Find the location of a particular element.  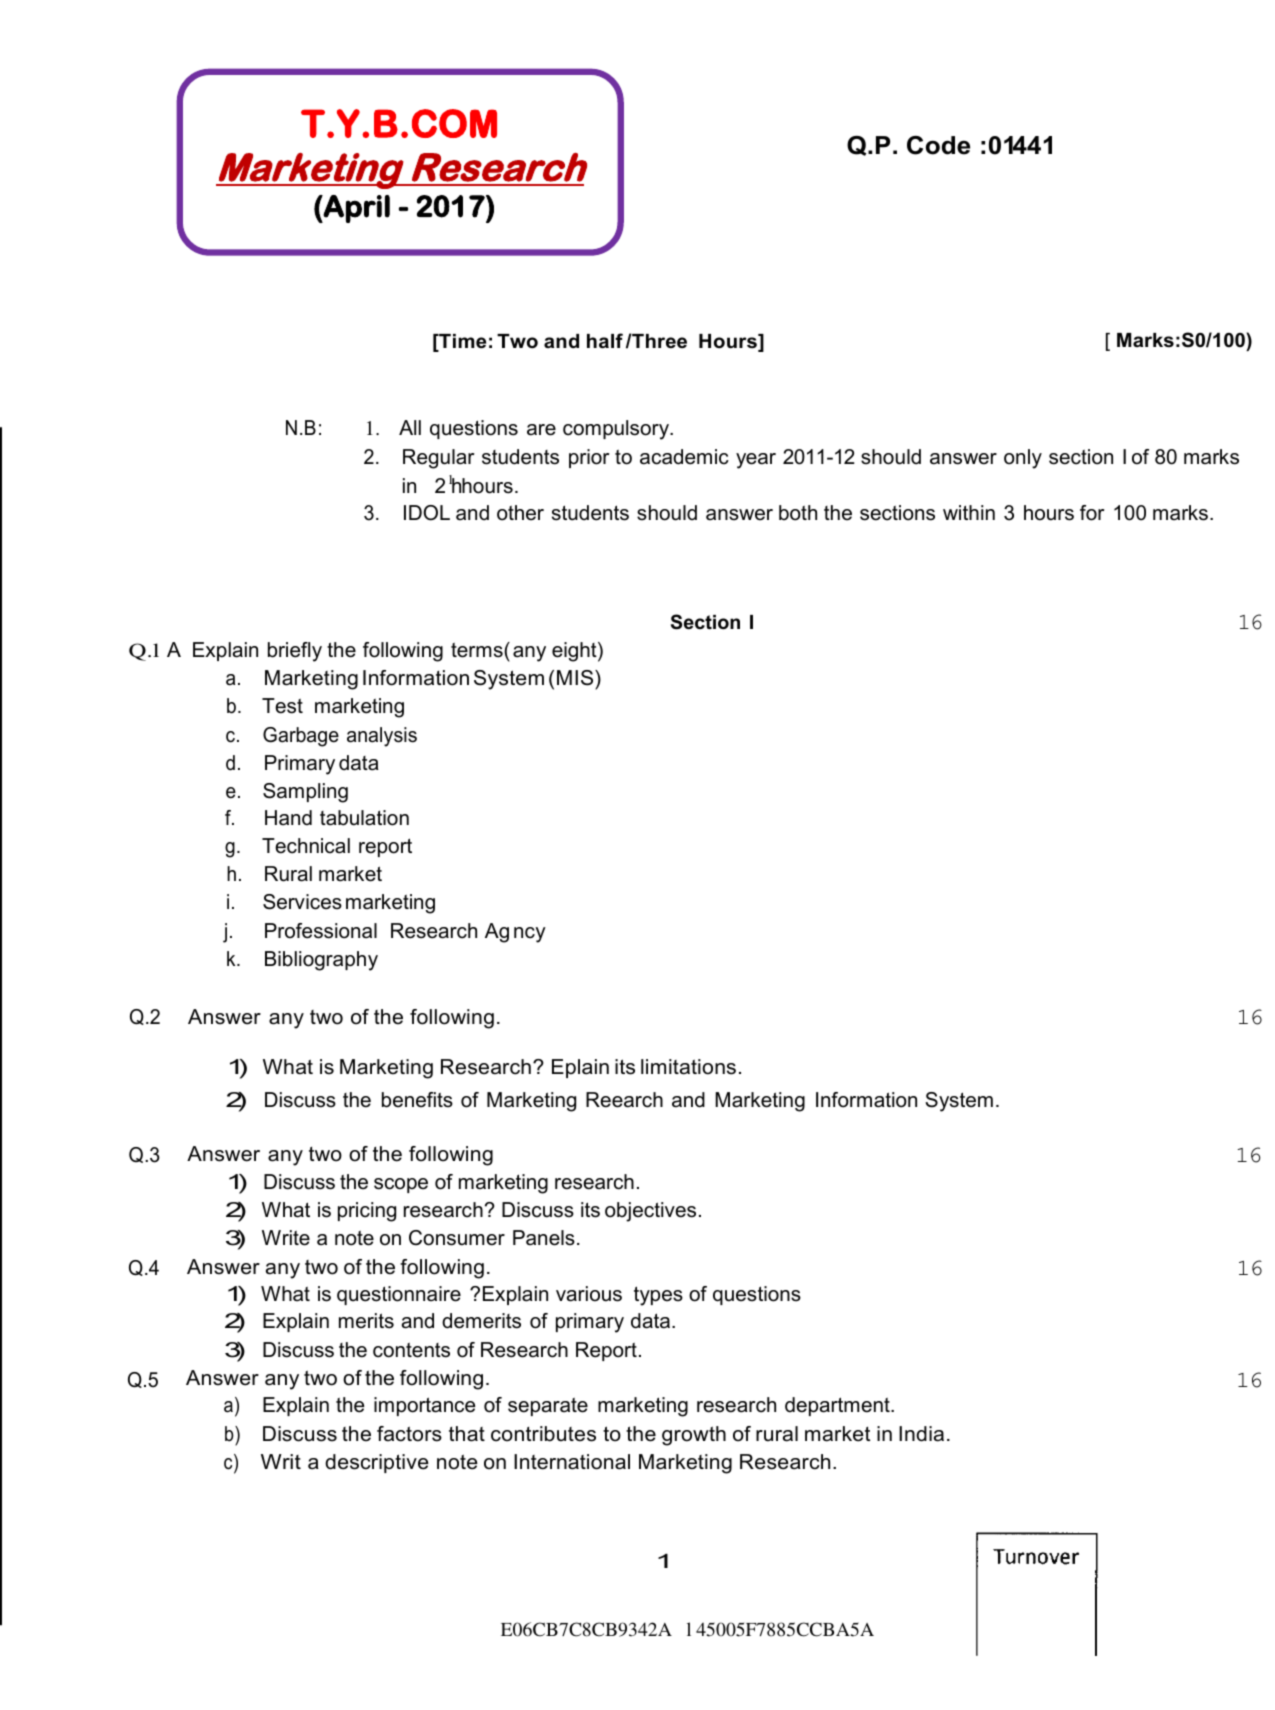

April is located at coordinates (356, 209).
